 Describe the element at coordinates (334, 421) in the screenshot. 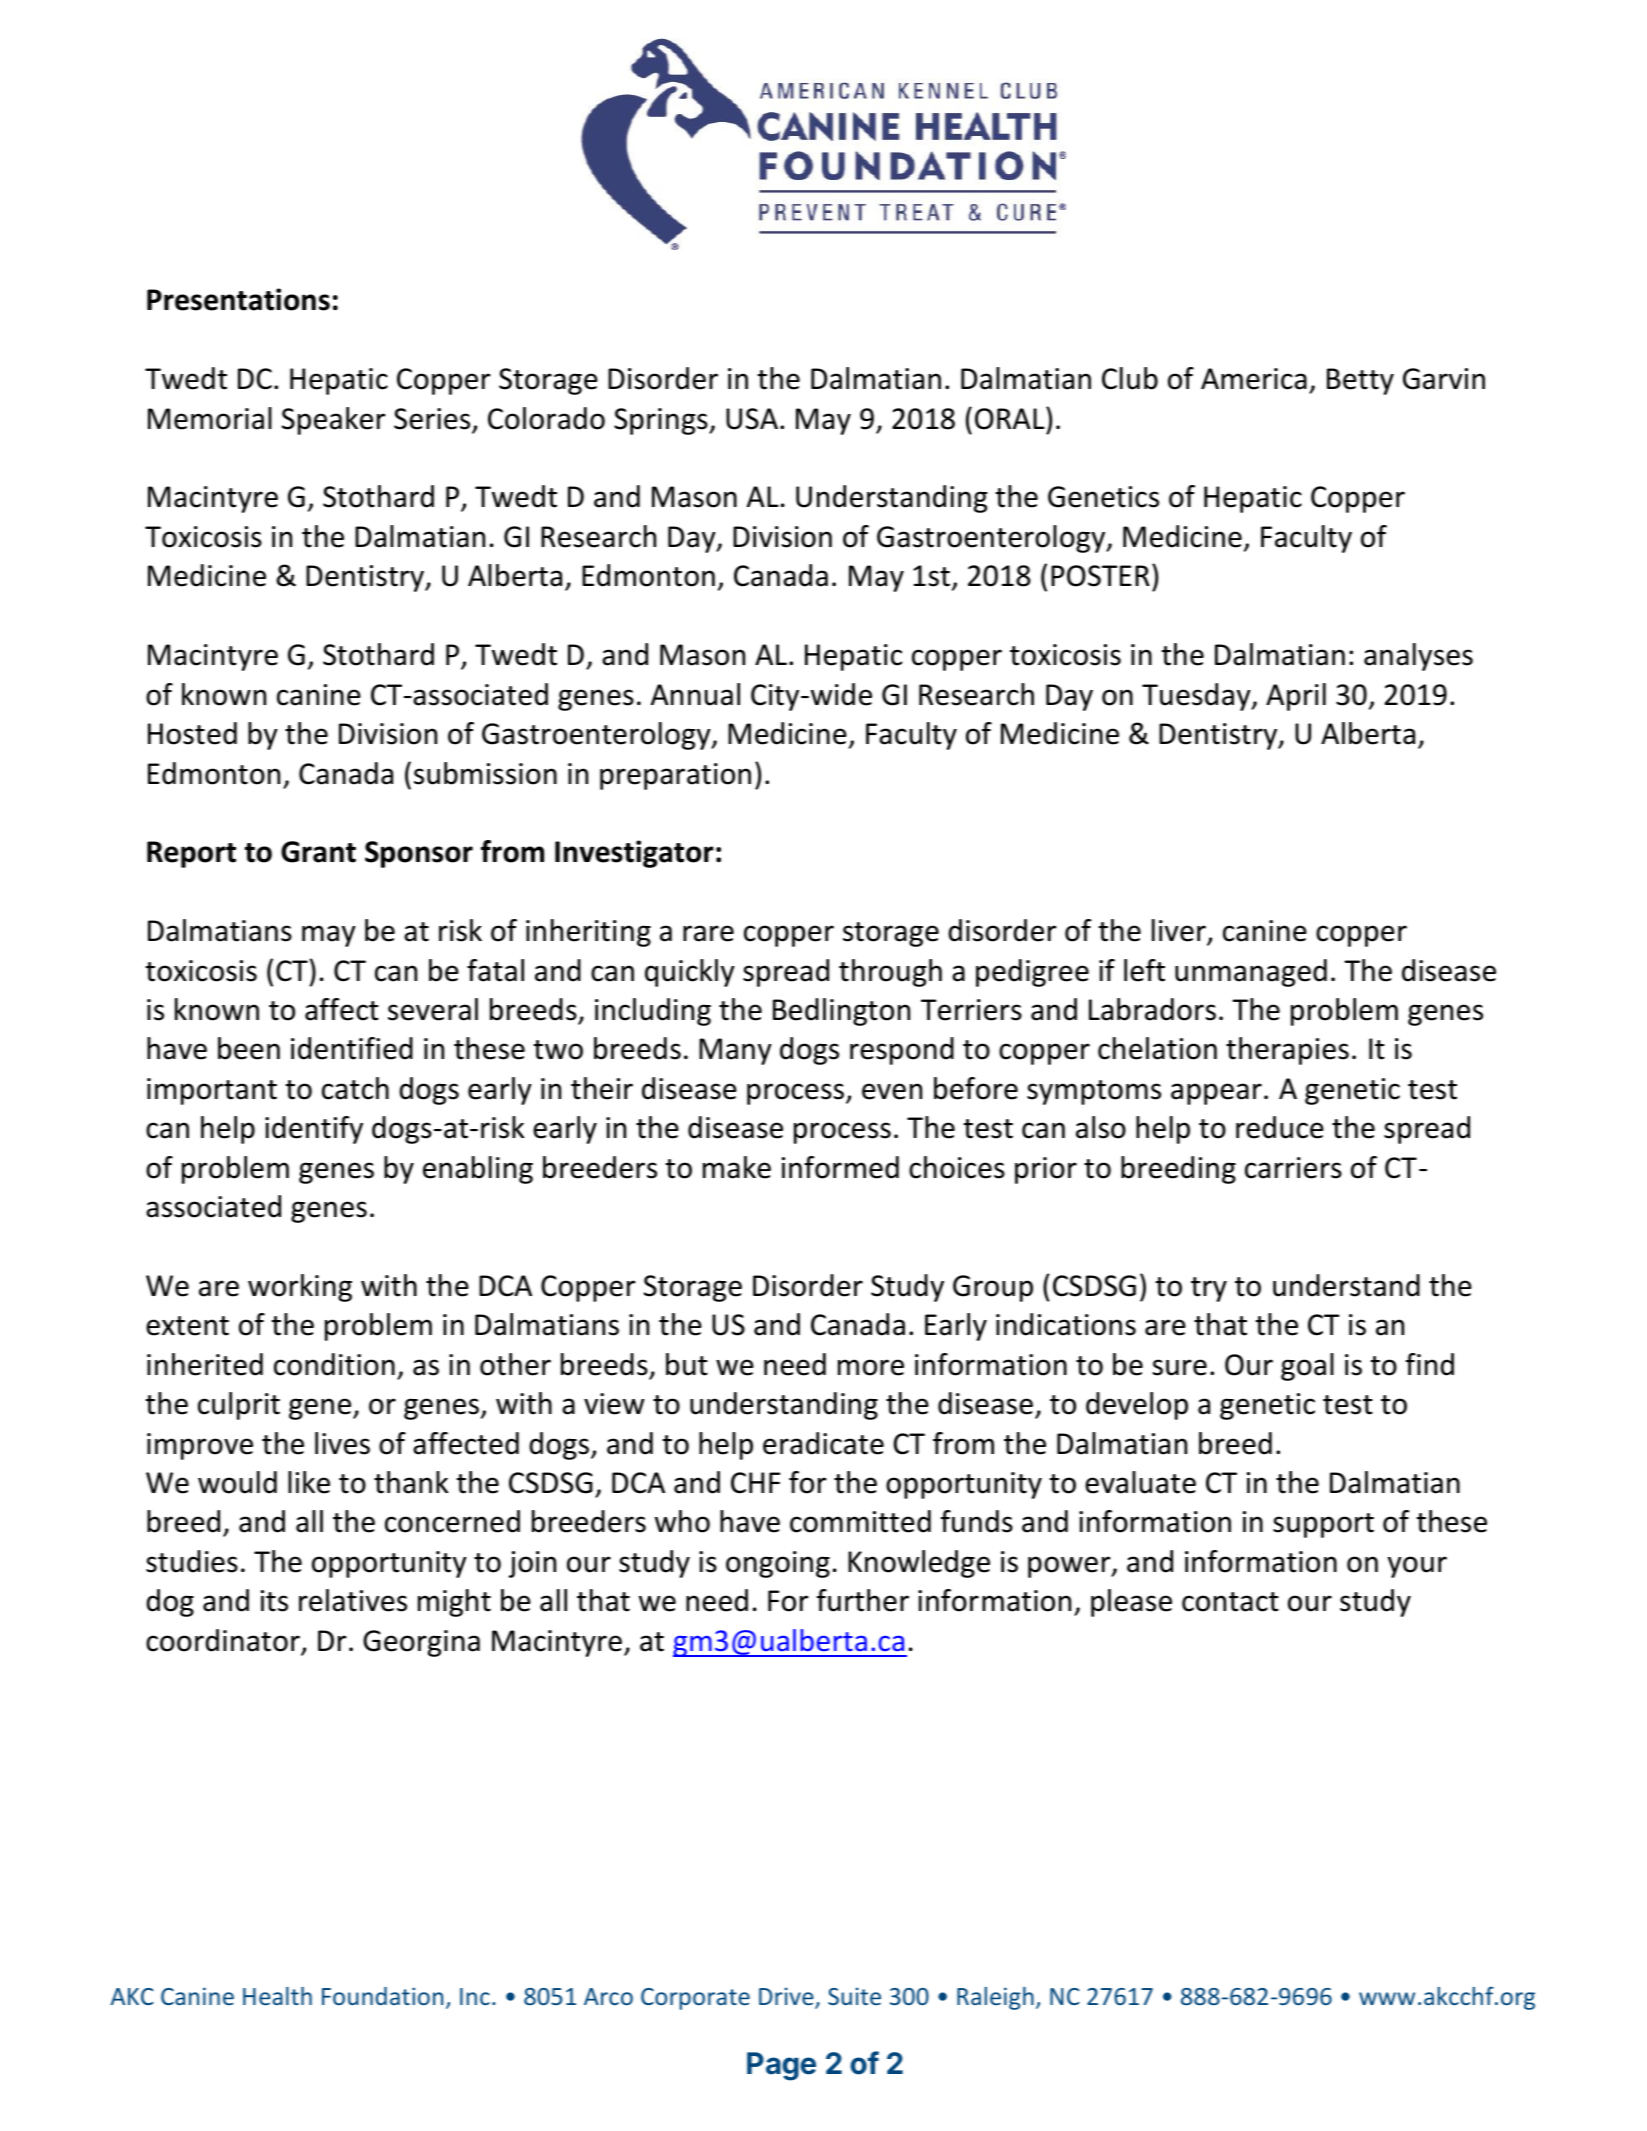

I see `Speaker` at that location.
